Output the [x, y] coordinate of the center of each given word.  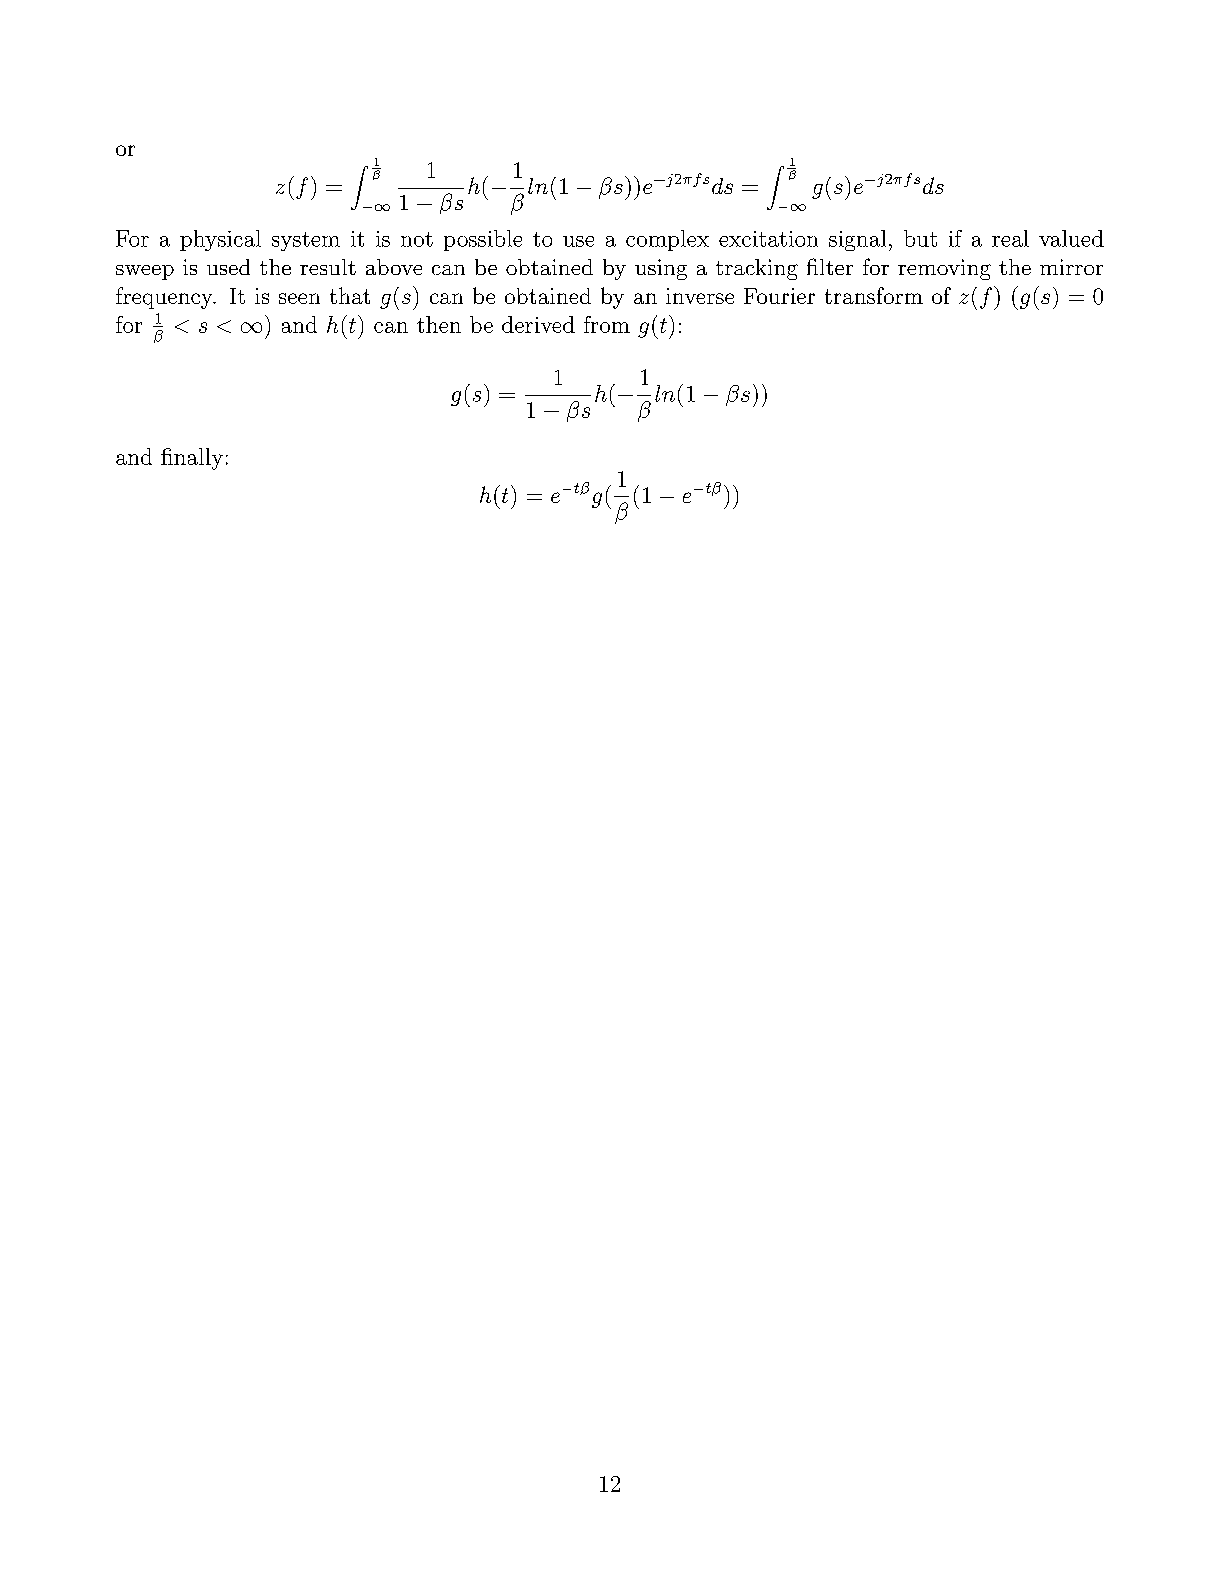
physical [220, 240]
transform [874, 295]
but [920, 238]
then [439, 324]
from [607, 324]
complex [667, 240]
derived [538, 324]
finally [192, 459]
